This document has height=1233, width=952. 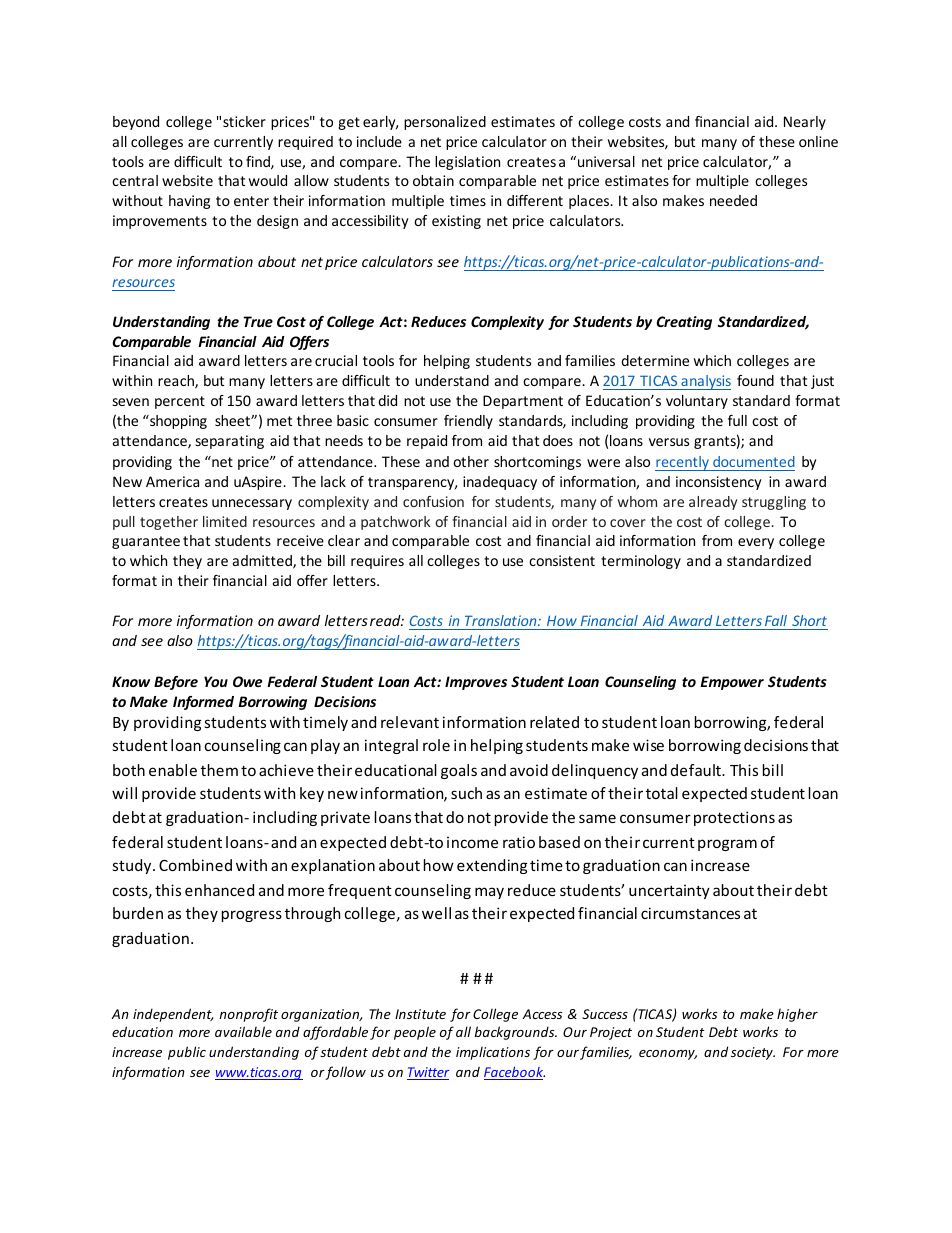 I want to click on sticker, so click(x=244, y=121).
